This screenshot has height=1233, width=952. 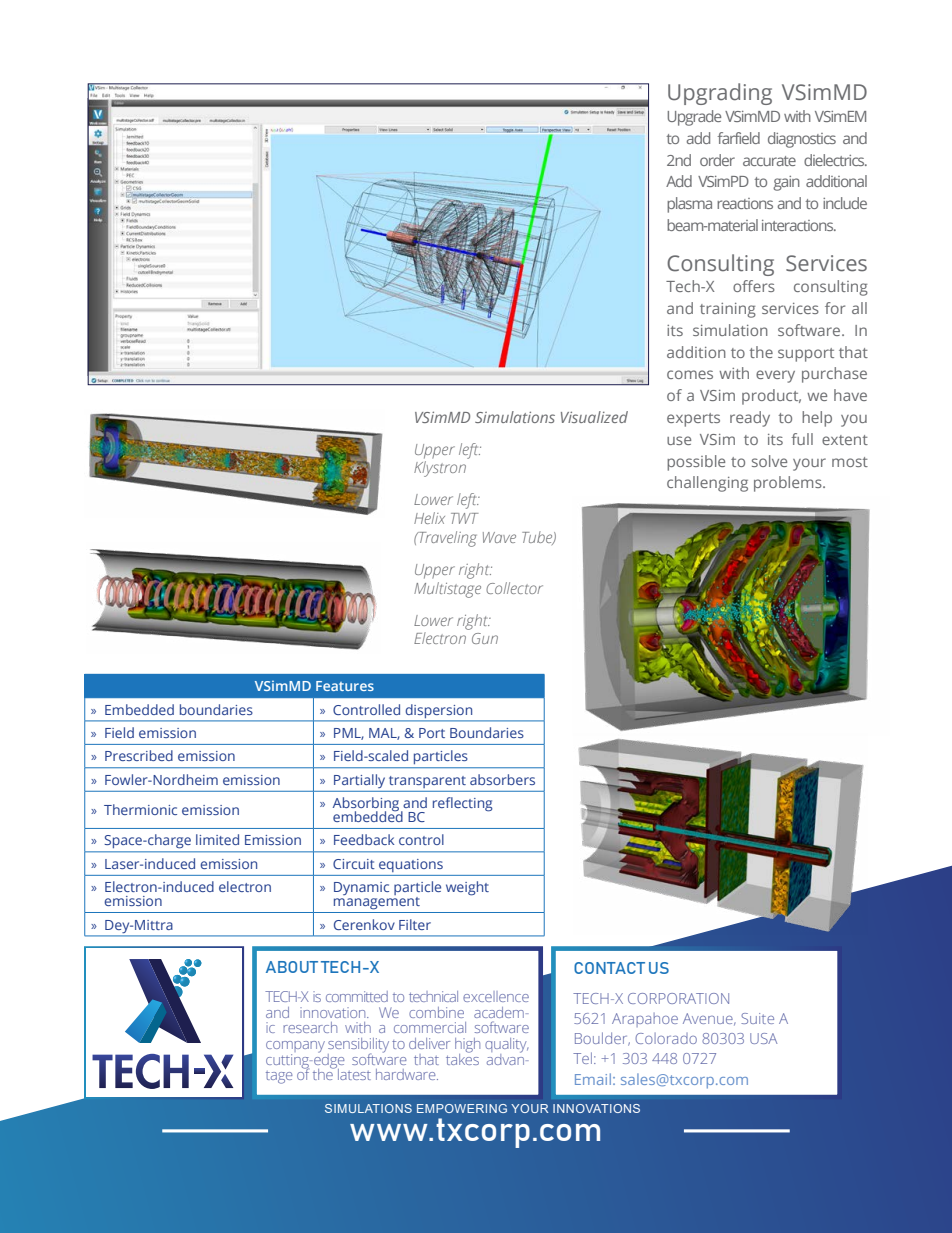 I want to click on Upgrade, so click(x=694, y=118).
